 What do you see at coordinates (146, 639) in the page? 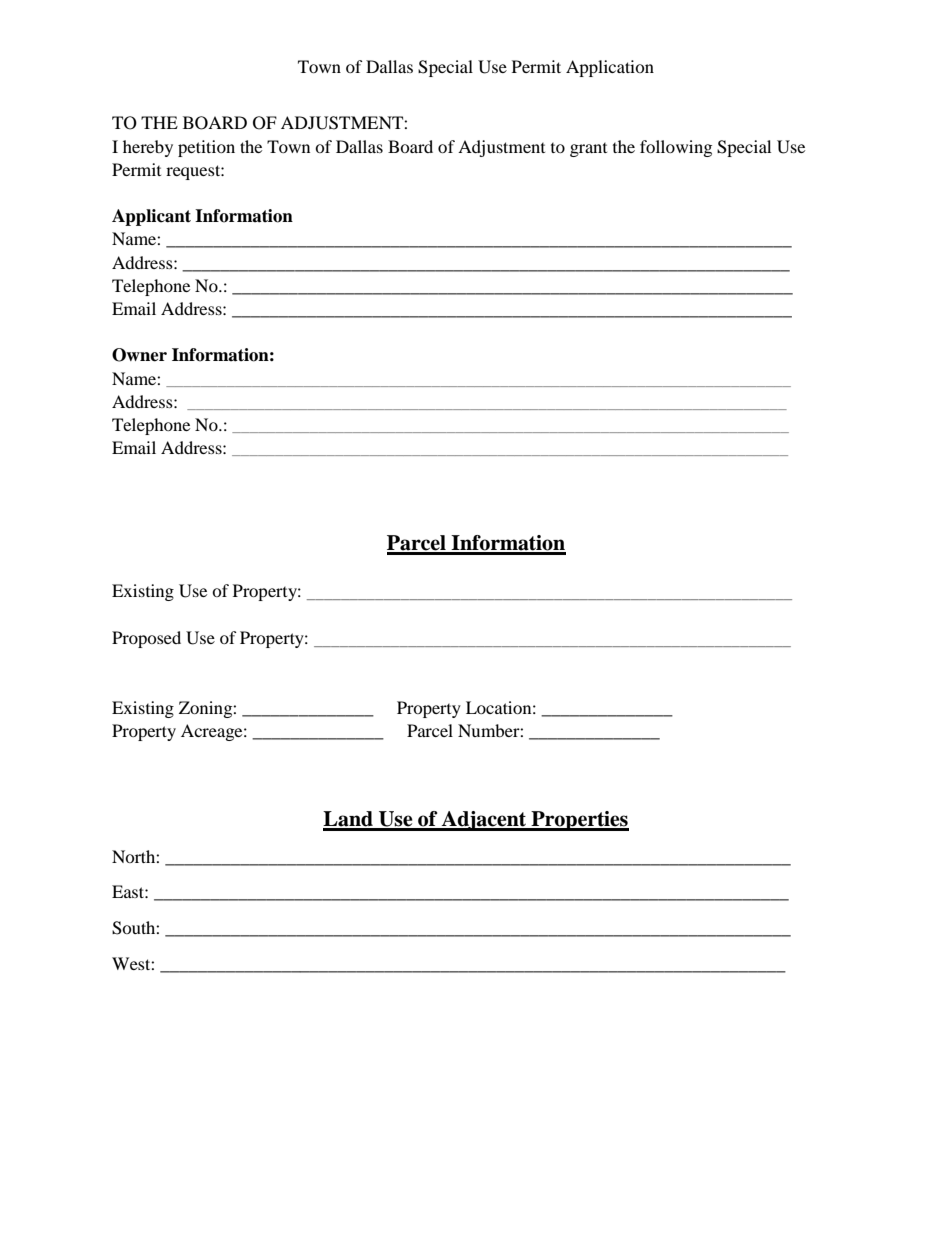
I see `Proposed` at bounding box center [146, 639].
